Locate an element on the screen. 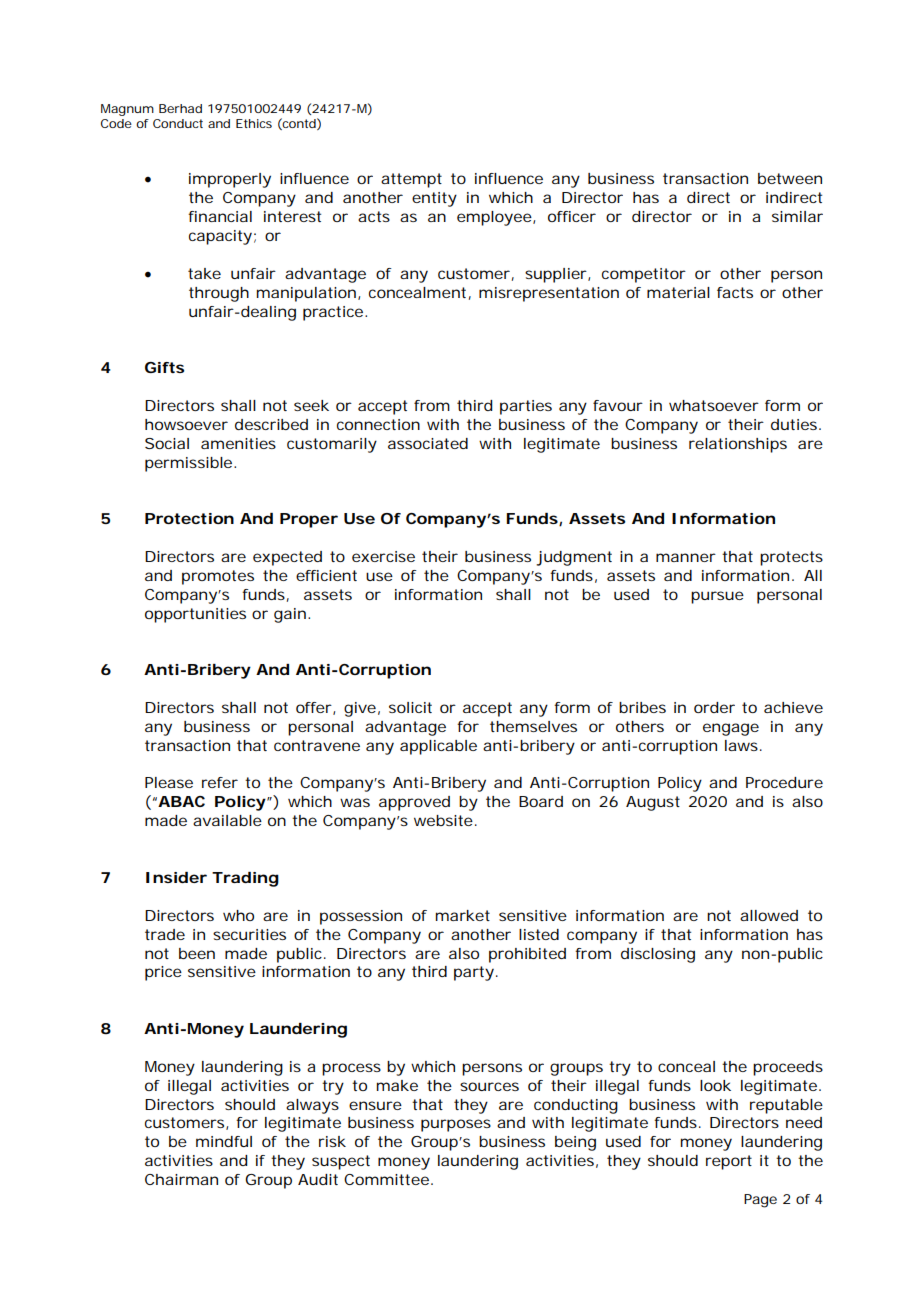  associated is located at coordinates (428, 443).
